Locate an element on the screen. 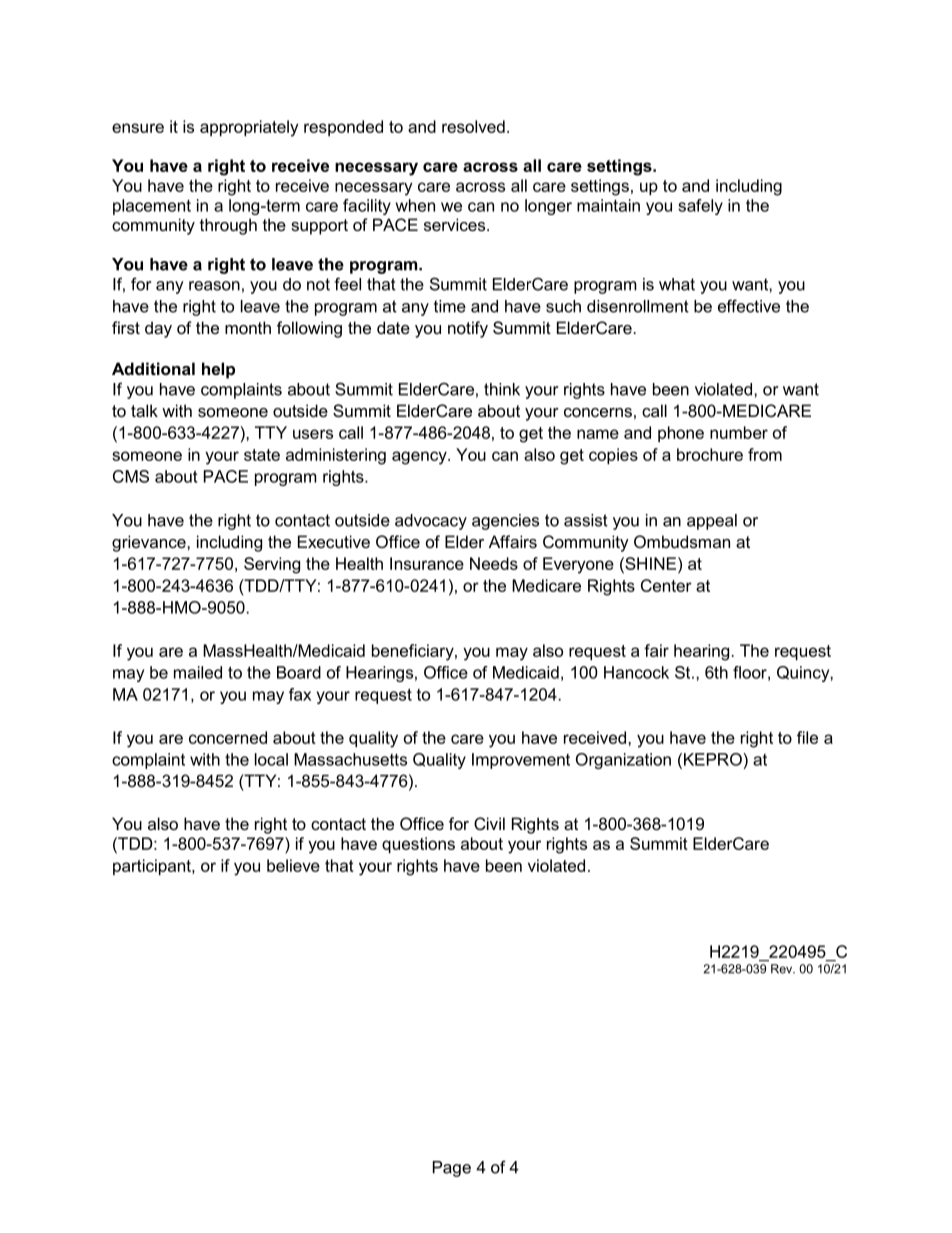 The image size is (952, 1233). number is located at coordinates (739, 432).
